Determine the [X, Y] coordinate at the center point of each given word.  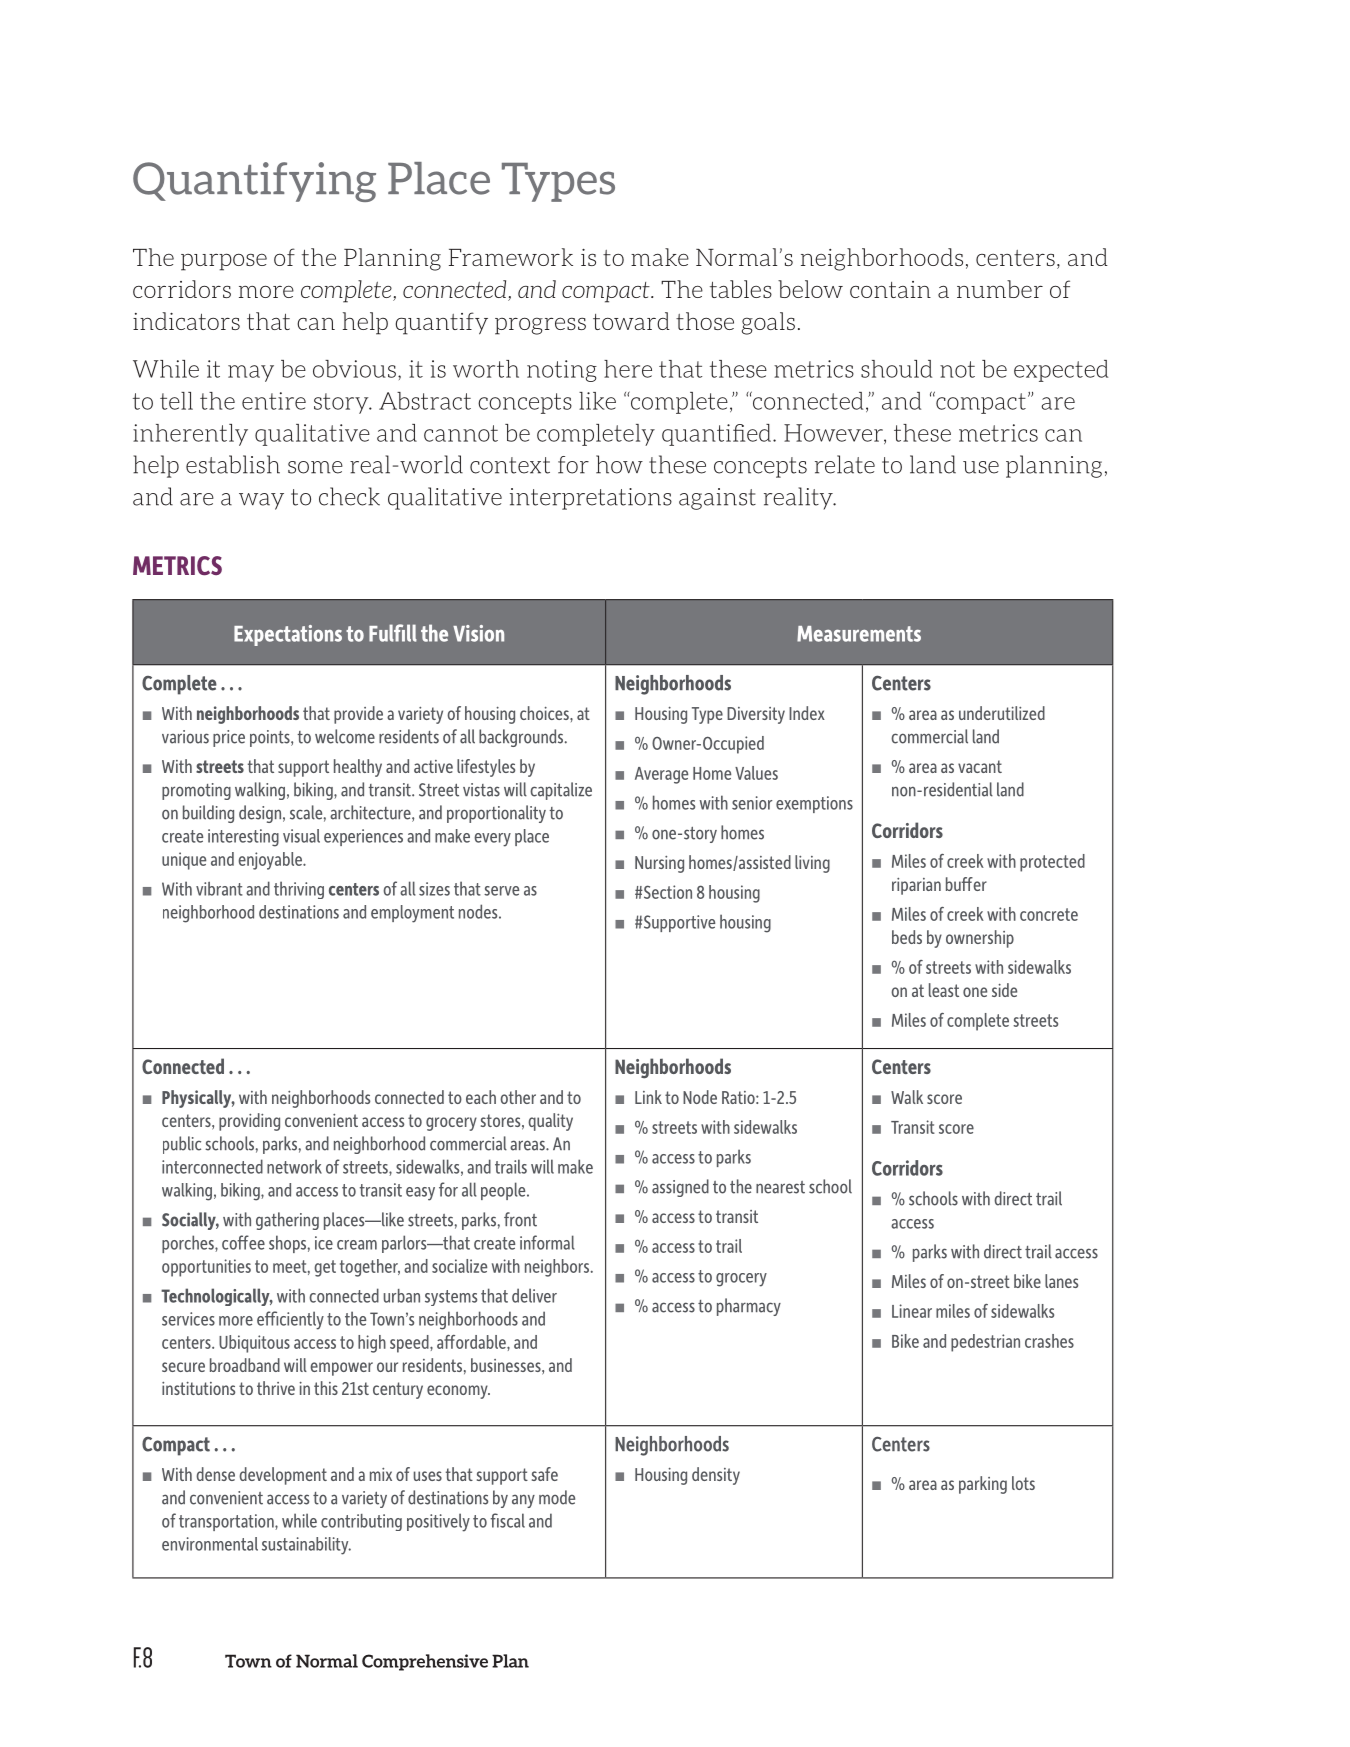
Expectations [288, 635]
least [944, 990]
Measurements [859, 634]
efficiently [290, 1320]
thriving [299, 890]
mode [557, 1497]
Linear [912, 1311]
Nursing [659, 864]
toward [631, 321]
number [1000, 289]
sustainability [306, 1546]
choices [545, 713]
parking [983, 1485]
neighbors [558, 1268]
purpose [224, 262]
